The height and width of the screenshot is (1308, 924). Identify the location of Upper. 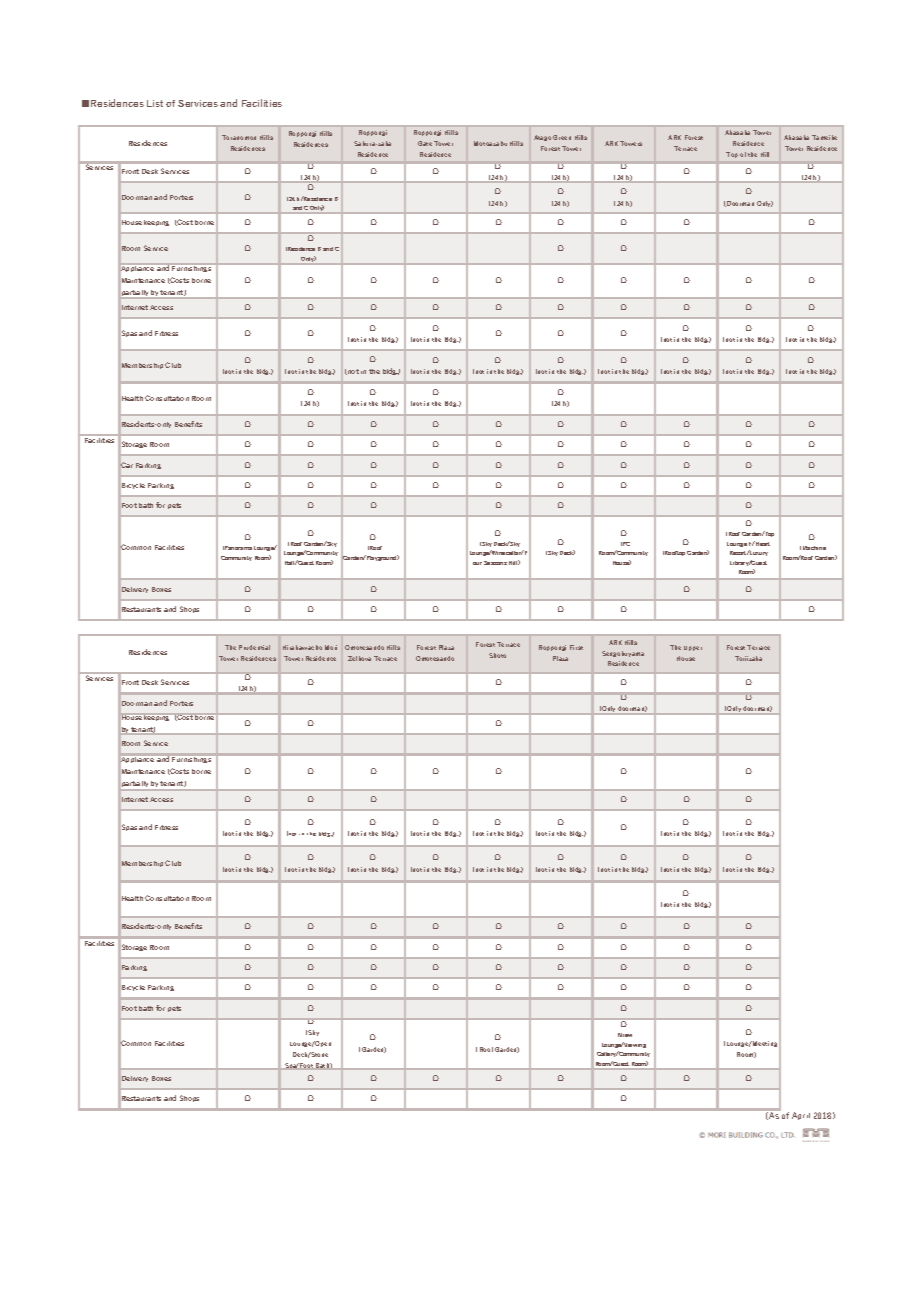
(693, 648).
